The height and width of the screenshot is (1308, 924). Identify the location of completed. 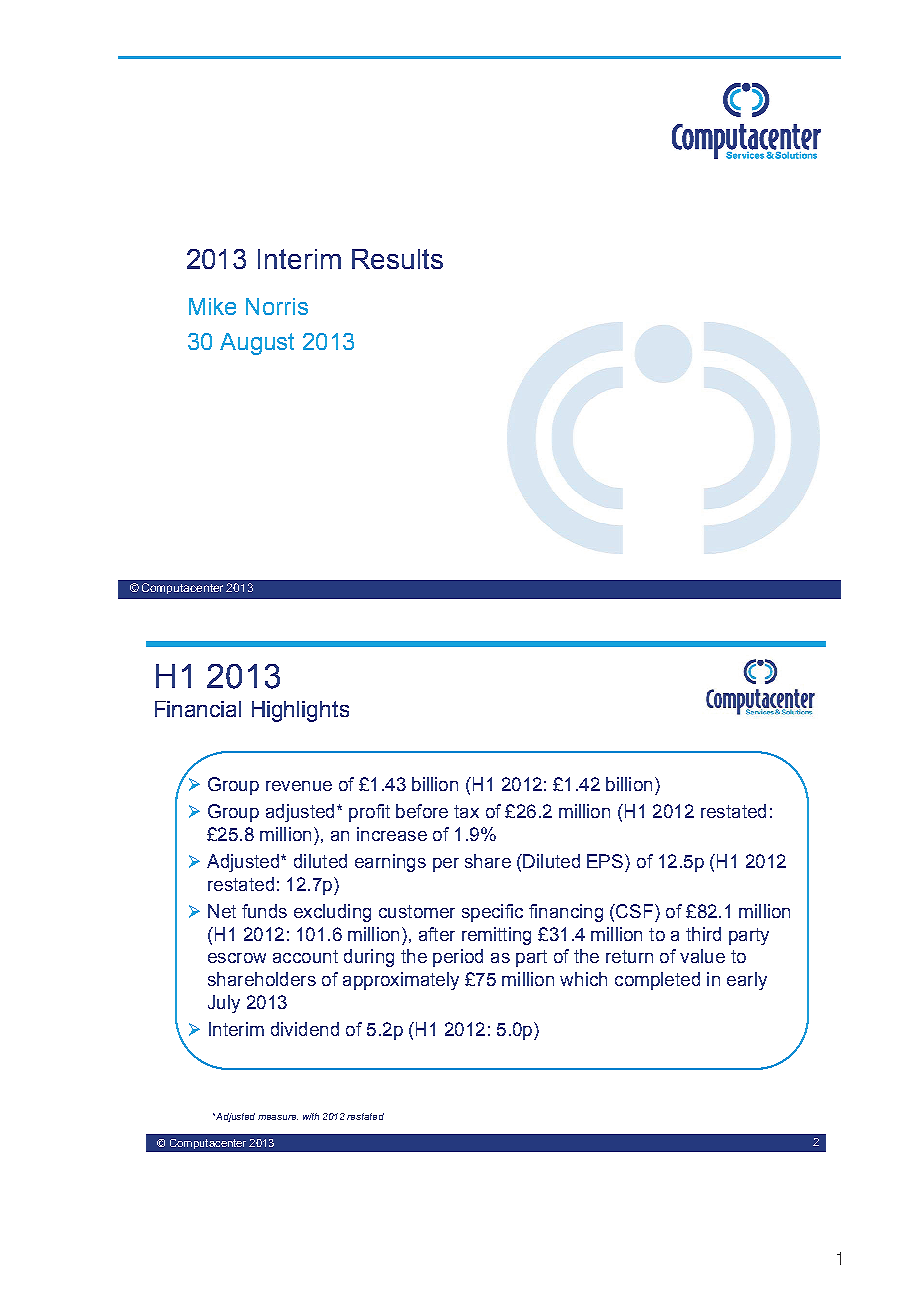
(657, 981).
